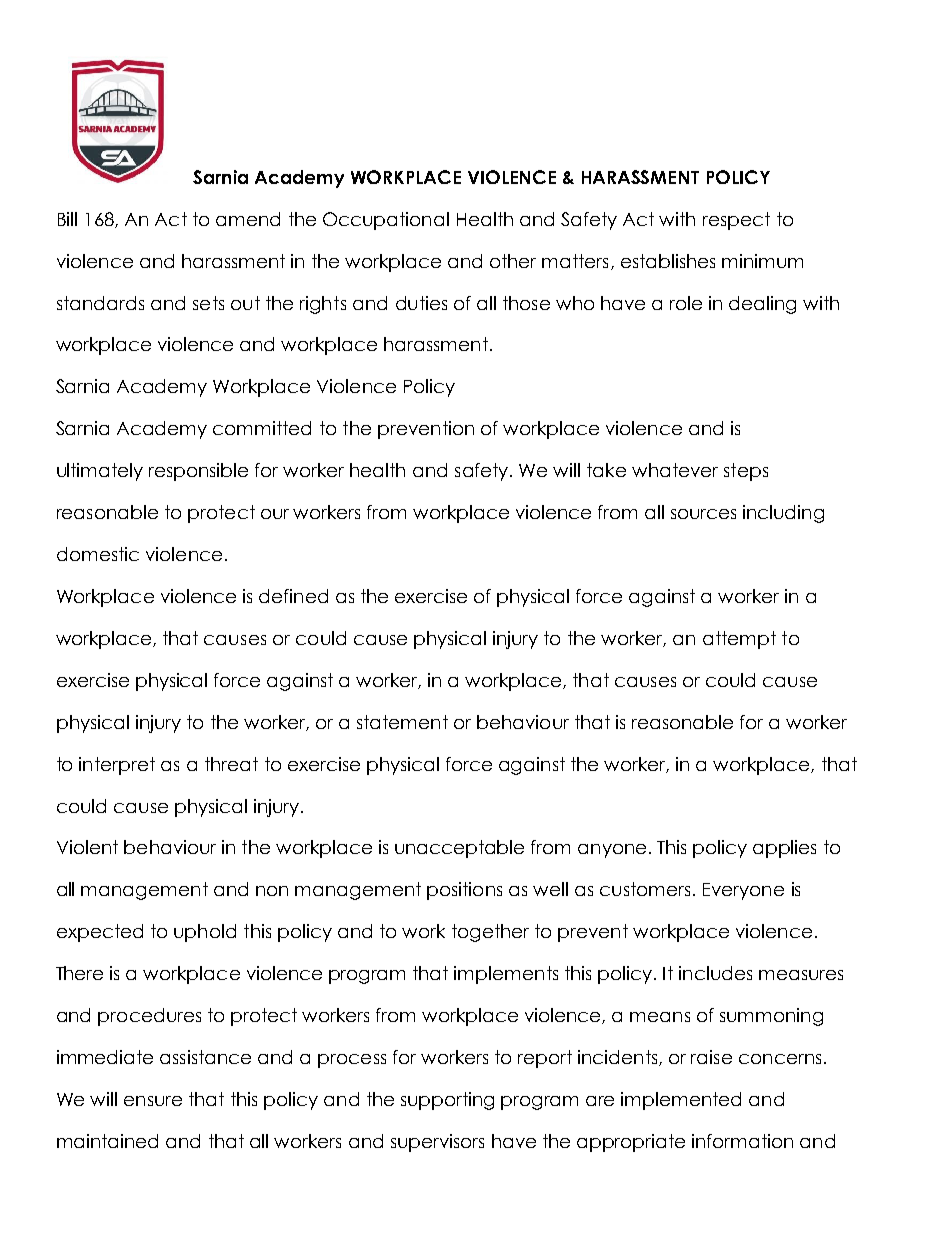 The width and height of the image is (952, 1233). Describe the element at coordinates (117, 766) in the image. I see `interpret` at that location.
